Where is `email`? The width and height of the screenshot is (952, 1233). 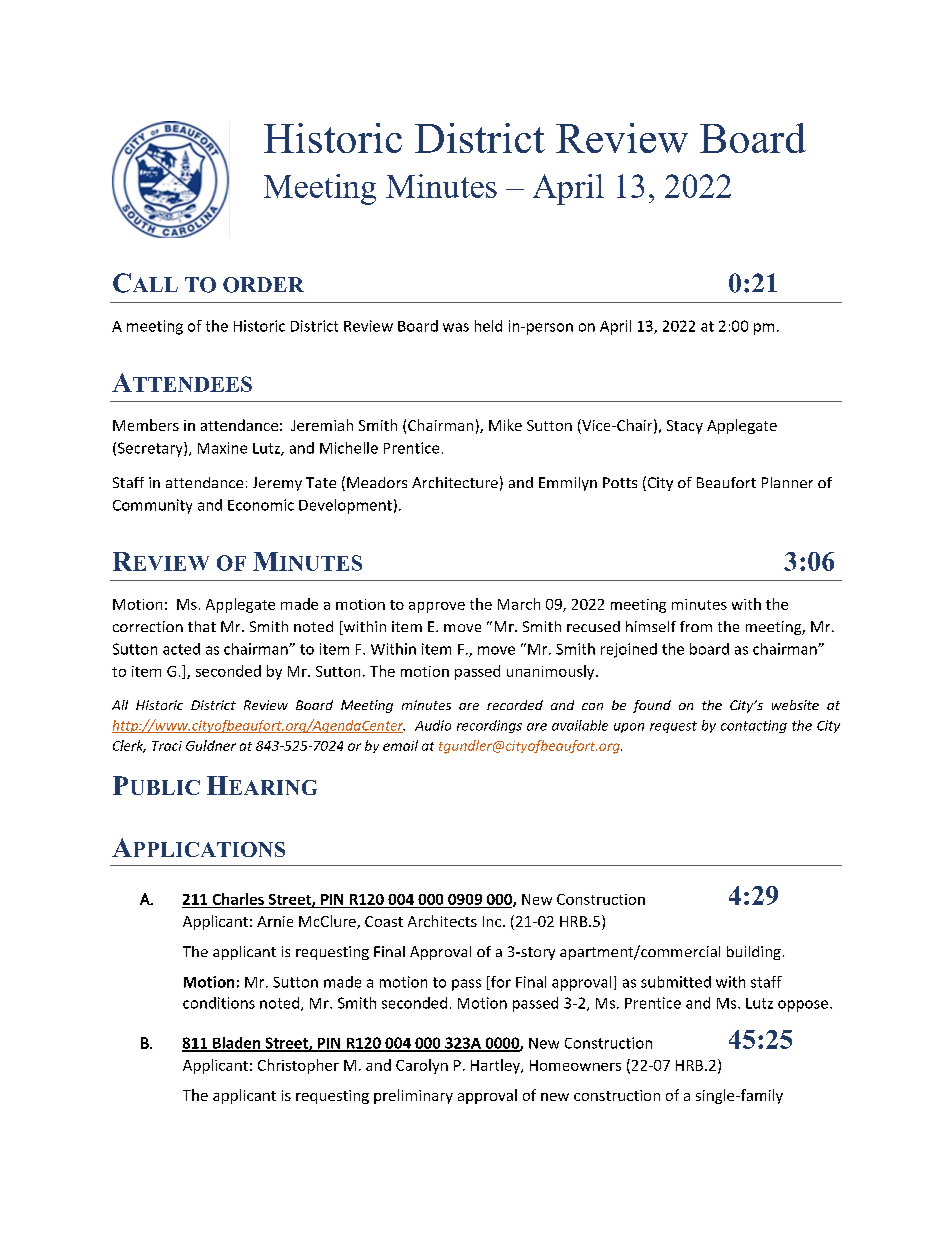
email is located at coordinates (400, 745).
